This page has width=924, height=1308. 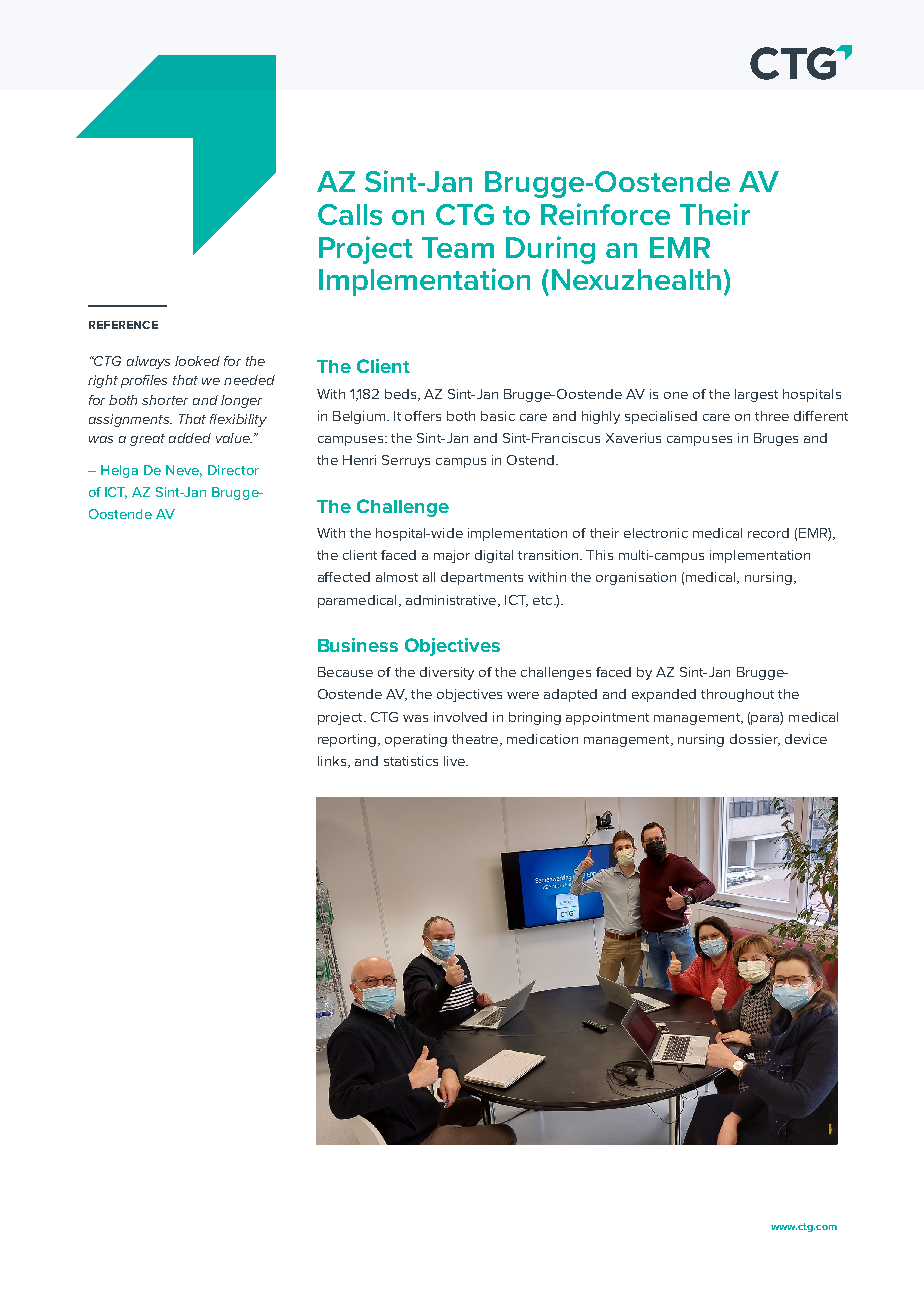 I want to click on affected, so click(x=344, y=577).
